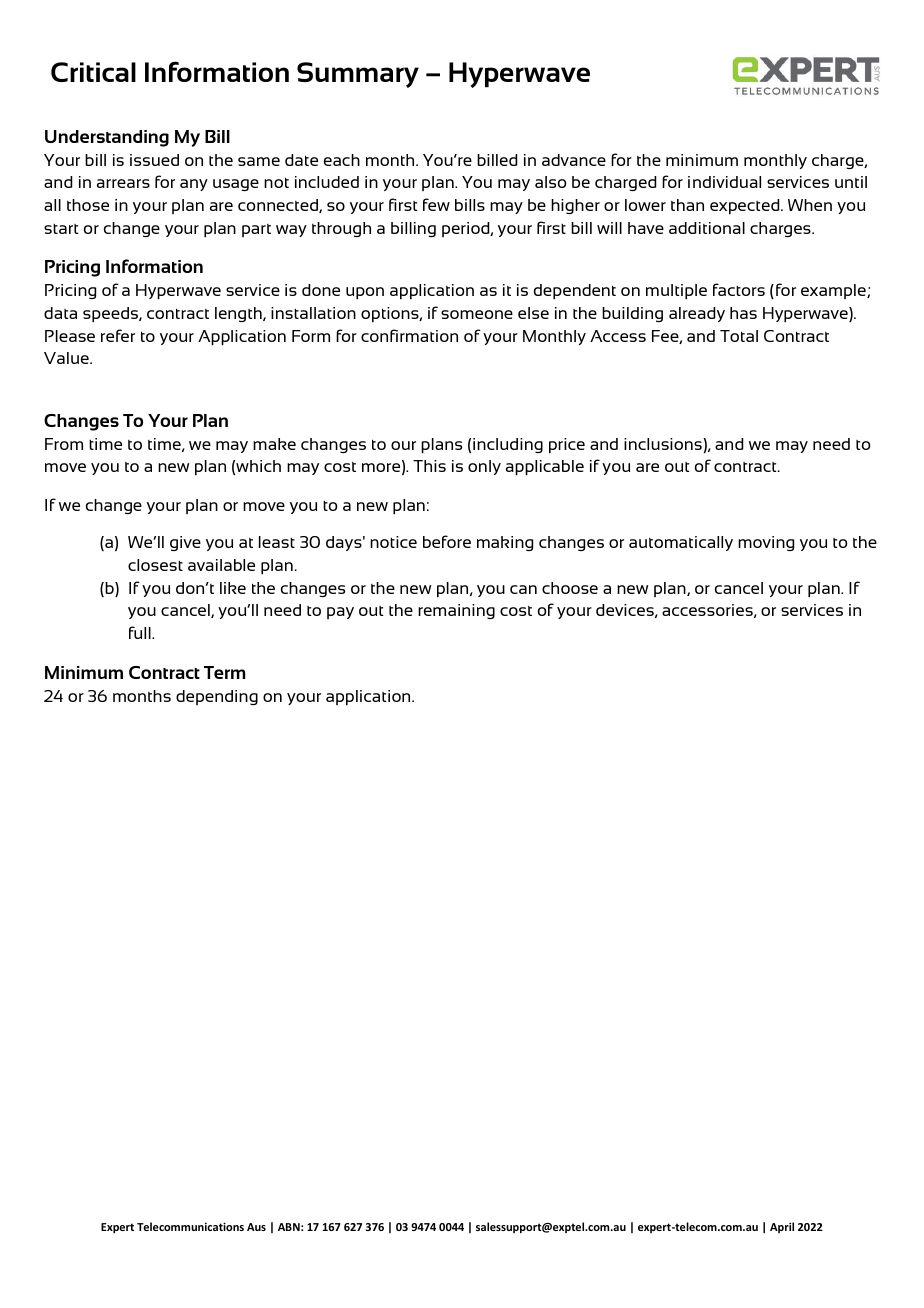 The width and height of the document is (924, 1308). Describe the element at coordinates (358, 75) in the document. I see `Summary` at that location.
